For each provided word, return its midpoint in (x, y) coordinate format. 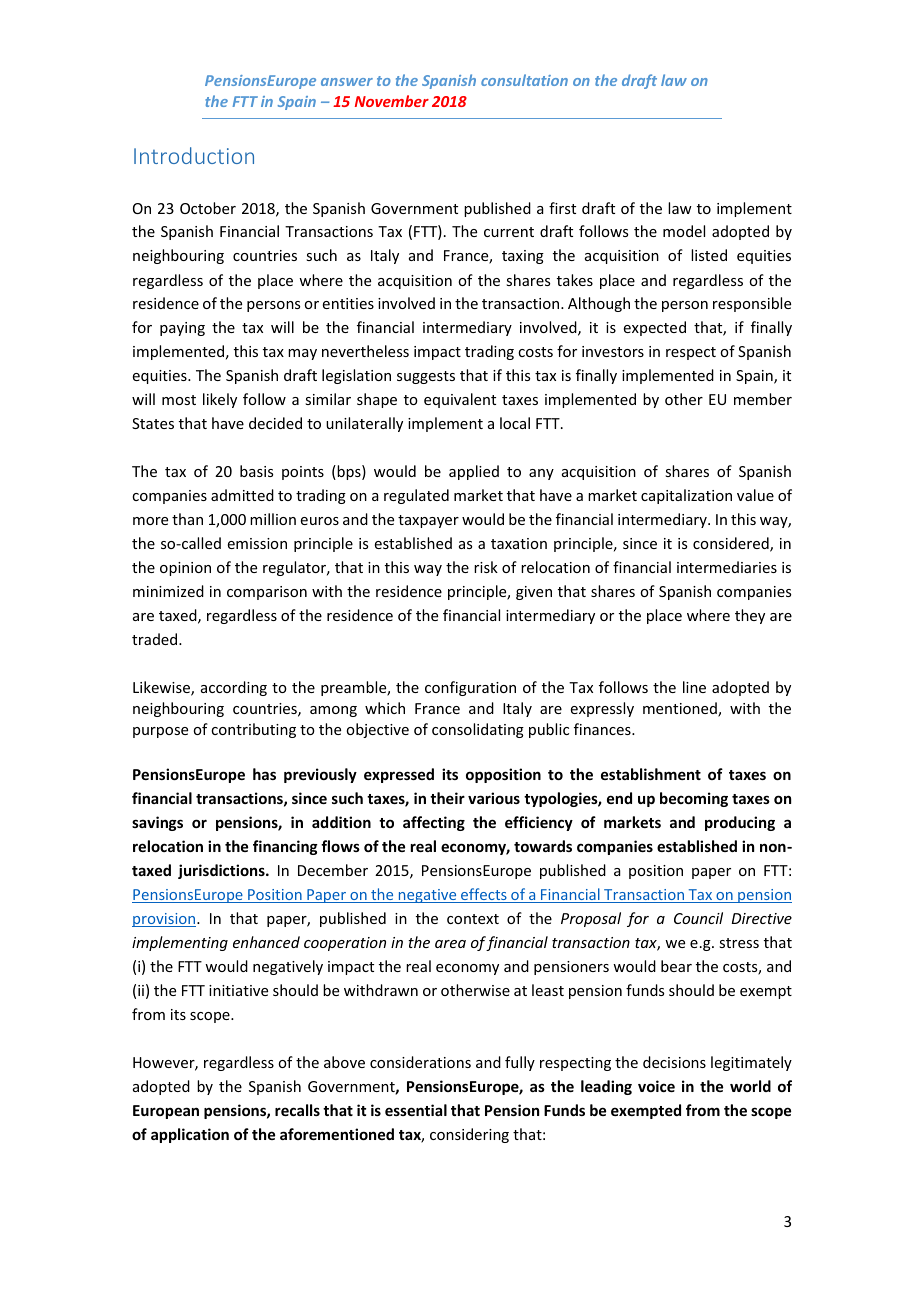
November (392, 101)
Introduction (194, 155)
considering (469, 1135)
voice (656, 1086)
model (684, 231)
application (190, 1135)
